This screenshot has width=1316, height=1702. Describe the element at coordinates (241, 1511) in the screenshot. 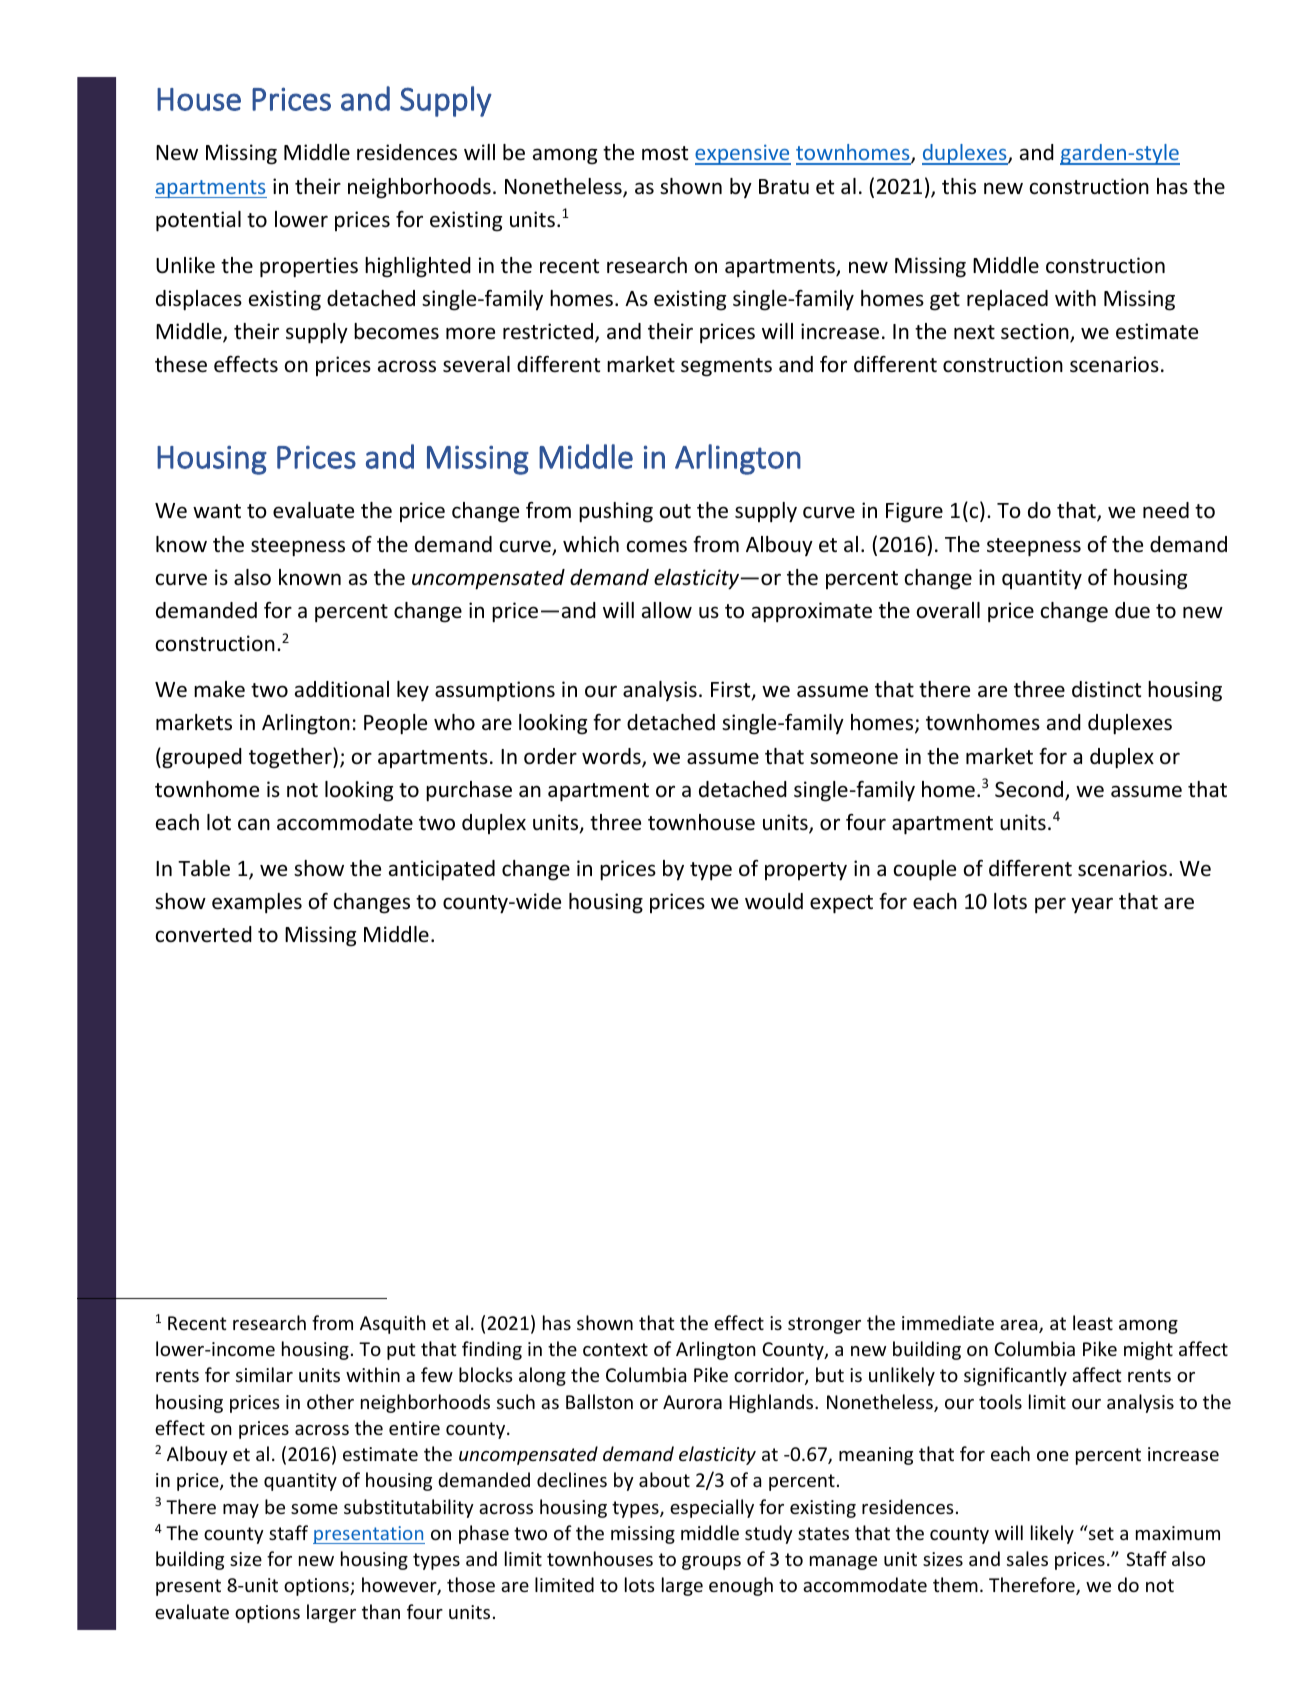

I see `may` at that location.
